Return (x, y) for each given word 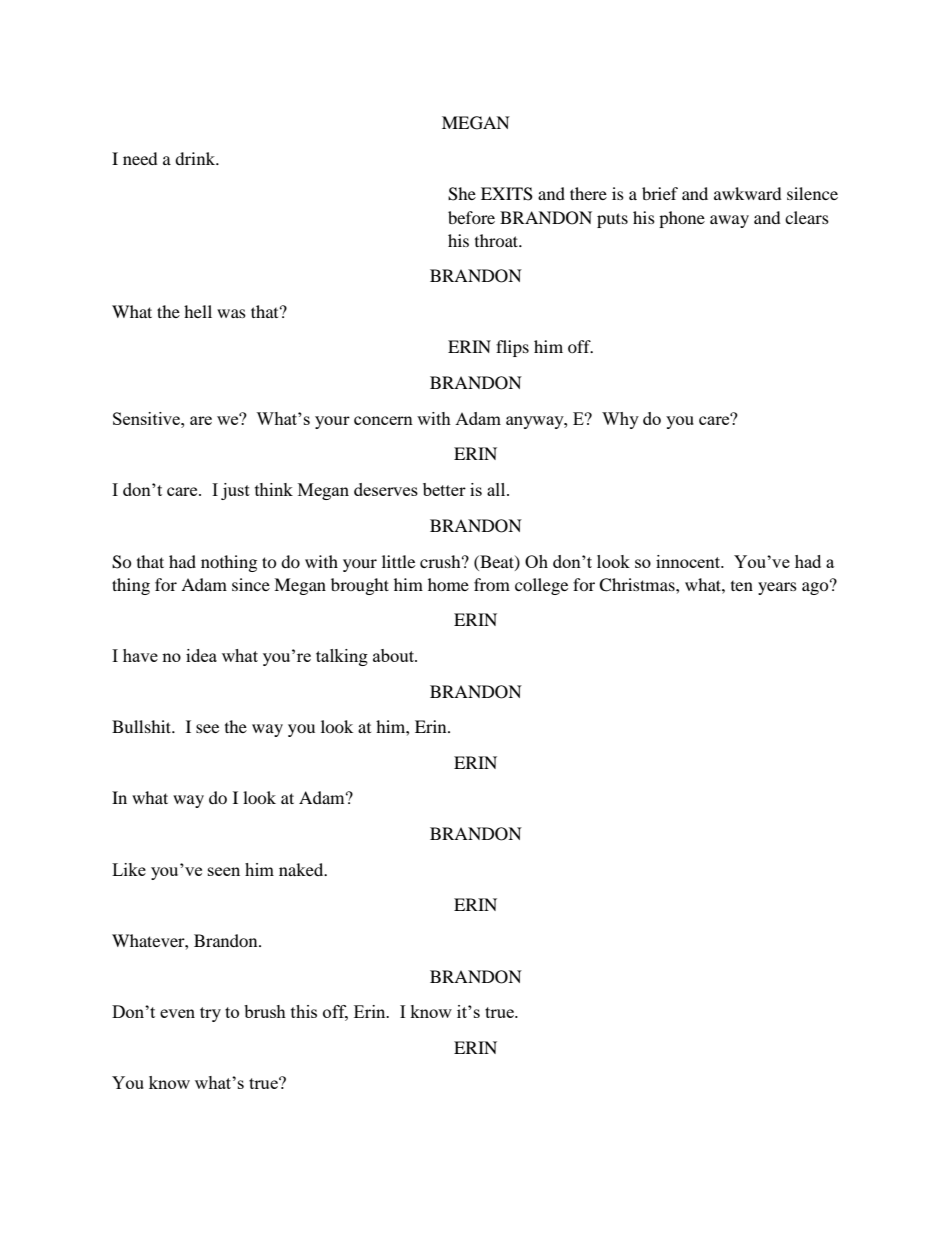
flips (512, 348)
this (304, 1011)
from (492, 584)
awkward (748, 193)
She (462, 194)
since (251, 584)
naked (302, 869)
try (210, 1014)
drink (196, 158)
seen (224, 871)
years (777, 588)
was (231, 313)
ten (742, 586)
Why (620, 420)
